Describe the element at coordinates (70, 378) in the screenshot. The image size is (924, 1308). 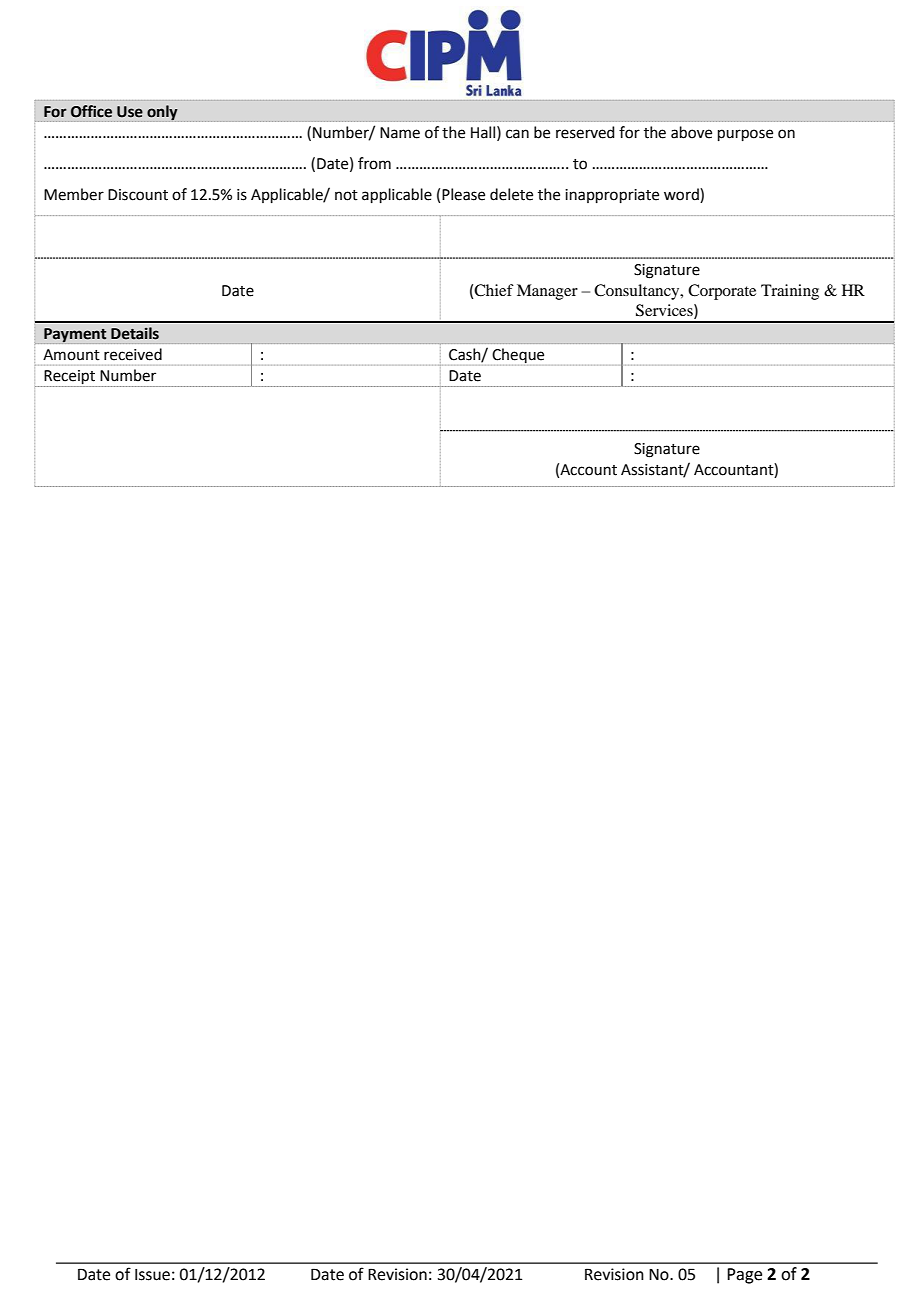
I see `Receipt` at that location.
